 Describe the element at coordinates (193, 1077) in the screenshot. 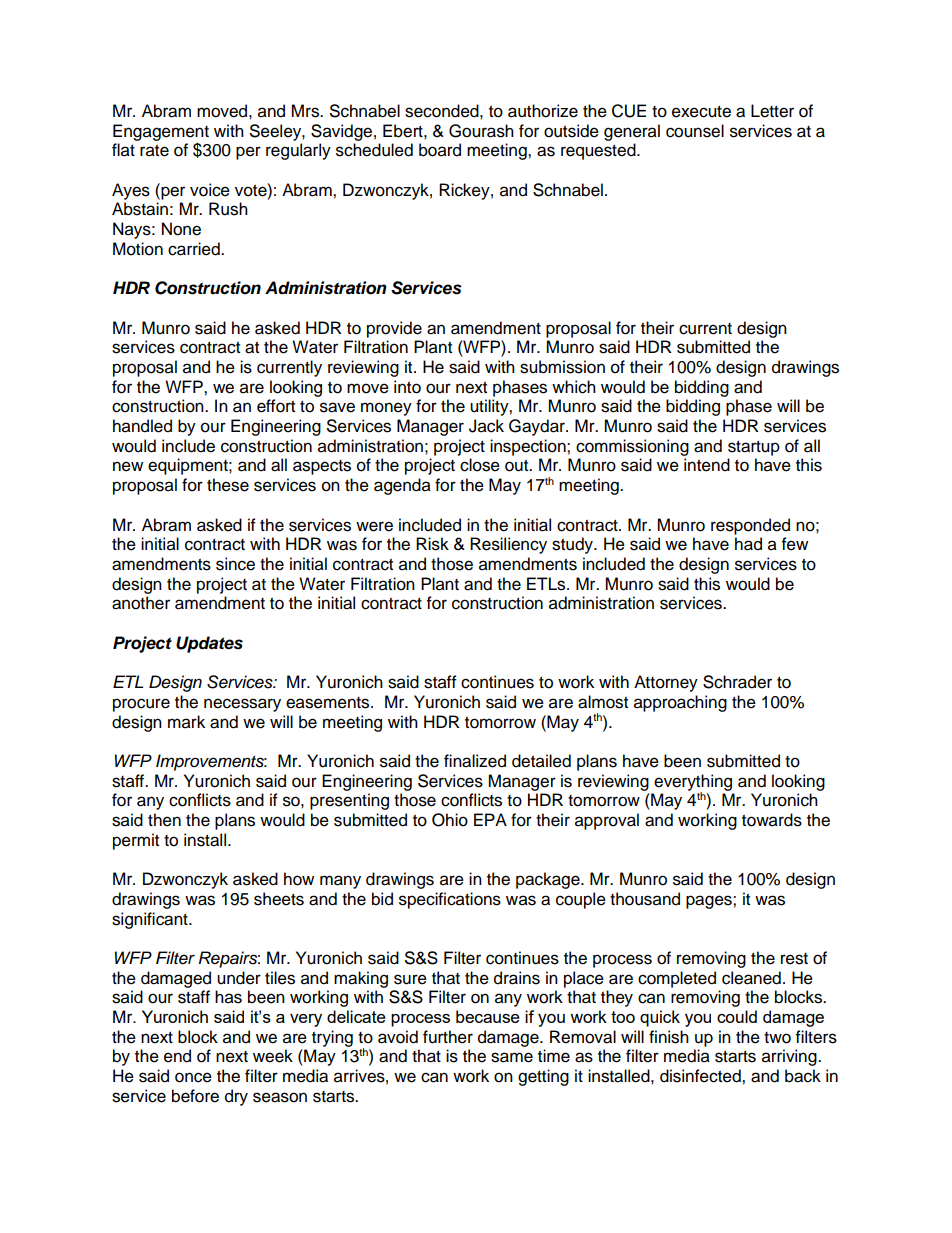

I see `once` at that location.
